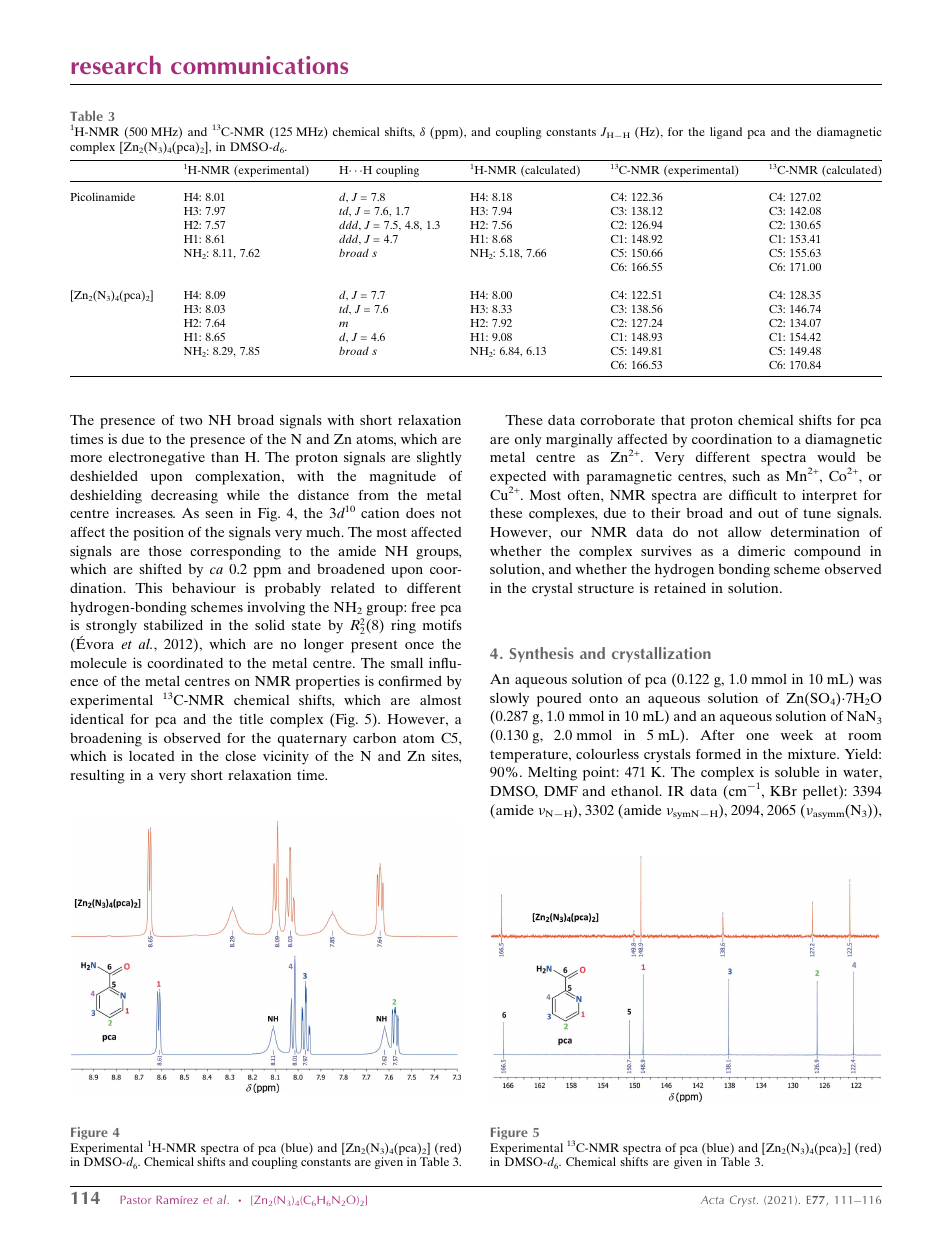 The width and height of the screenshot is (952, 1240). Describe the element at coordinates (673, 419) in the screenshot. I see `that` at that location.
